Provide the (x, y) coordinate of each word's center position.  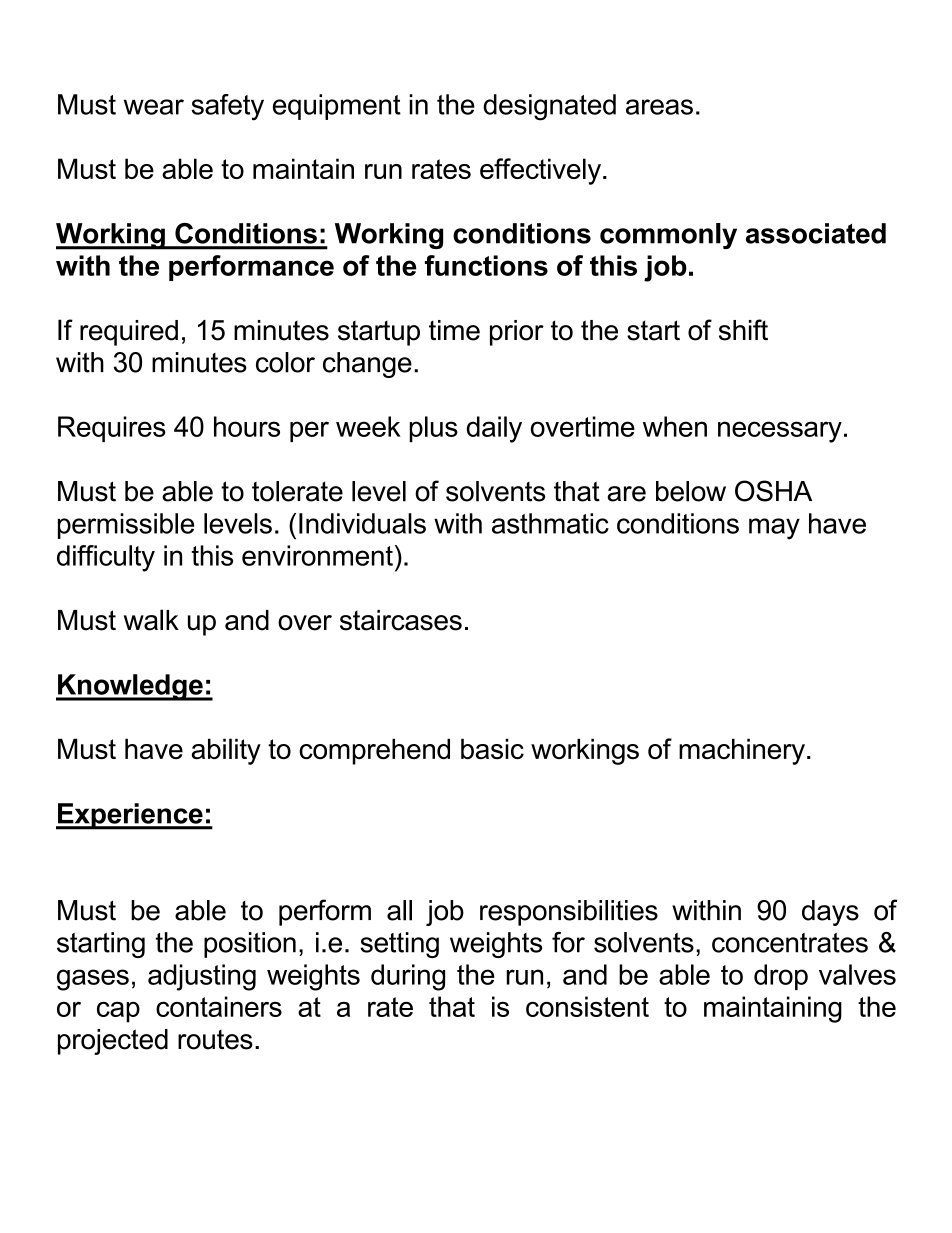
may (774, 529)
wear (154, 107)
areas (659, 107)
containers (219, 1006)
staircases (401, 620)
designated (549, 107)
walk (151, 620)
